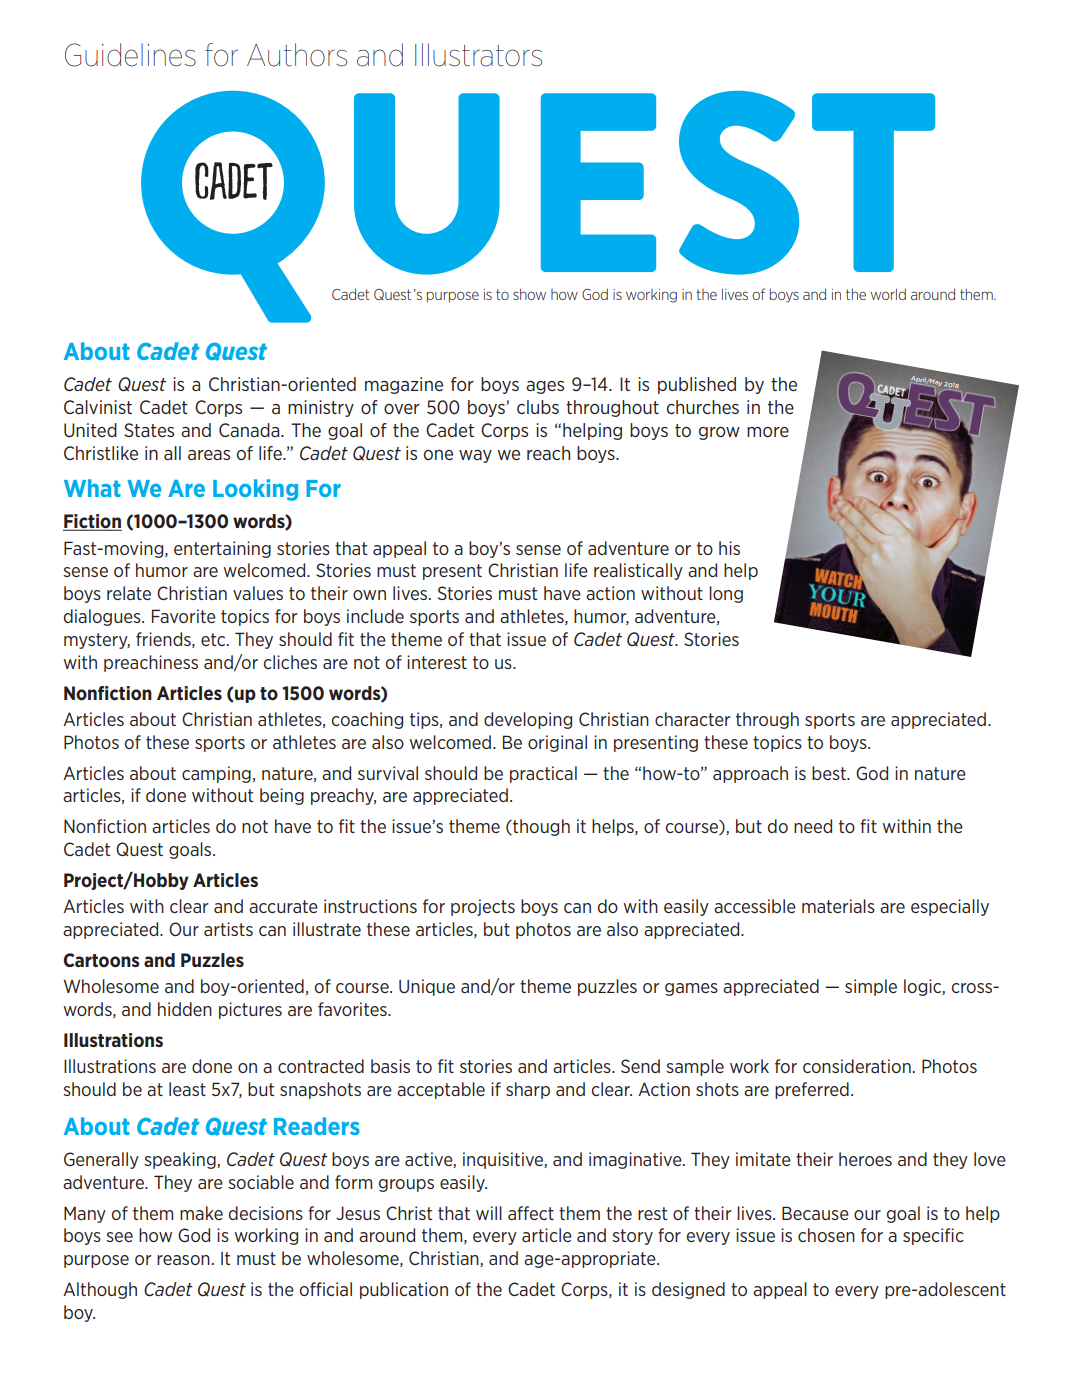 This screenshot has width=1071, height=1386. Describe the element at coordinates (871, 987) in the screenshot. I see `simple` at that location.
